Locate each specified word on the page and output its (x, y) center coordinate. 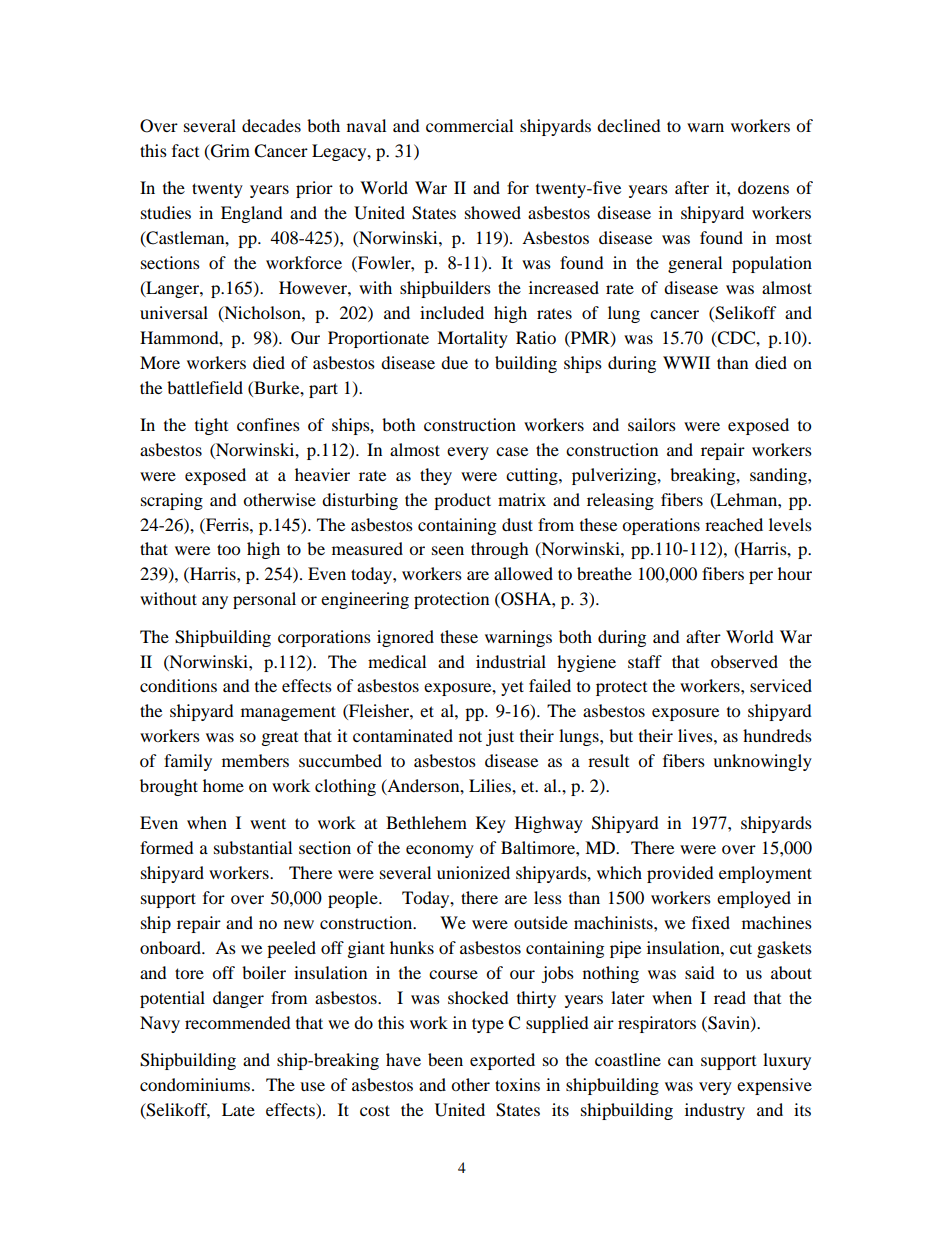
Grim (229, 152)
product (462, 501)
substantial (253, 847)
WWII (686, 362)
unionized (473, 872)
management (288, 713)
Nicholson (262, 313)
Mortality (472, 339)
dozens (763, 187)
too (228, 549)
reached (734, 524)
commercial (469, 125)
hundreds (777, 735)
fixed (711, 922)
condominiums (195, 1084)
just (500, 737)
